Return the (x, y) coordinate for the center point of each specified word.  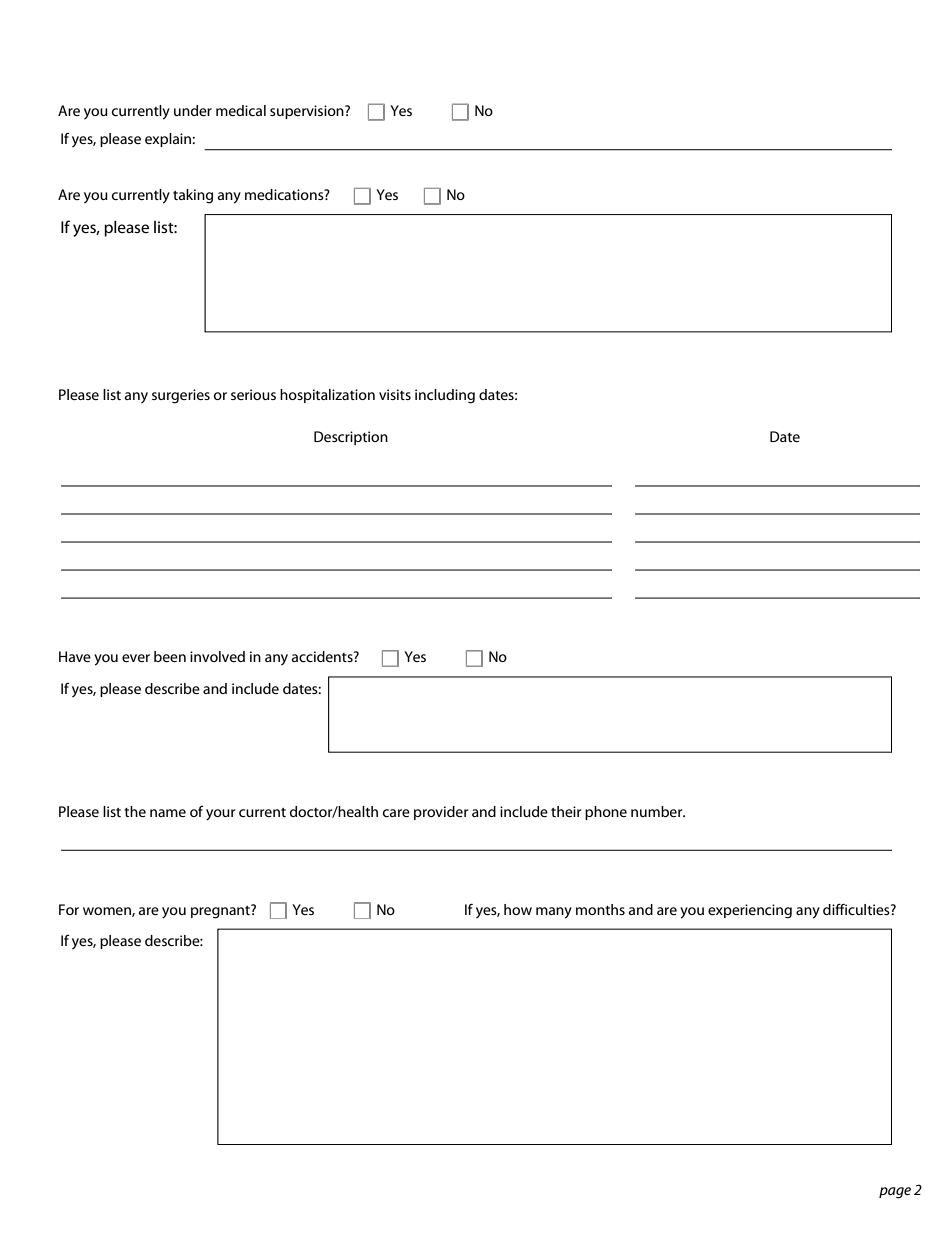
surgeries (181, 396)
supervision (308, 112)
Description (351, 438)
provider (441, 813)
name (168, 813)
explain (169, 140)
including (445, 396)
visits (395, 394)
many (554, 913)
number (658, 811)
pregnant (221, 911)
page (895, 1193)
